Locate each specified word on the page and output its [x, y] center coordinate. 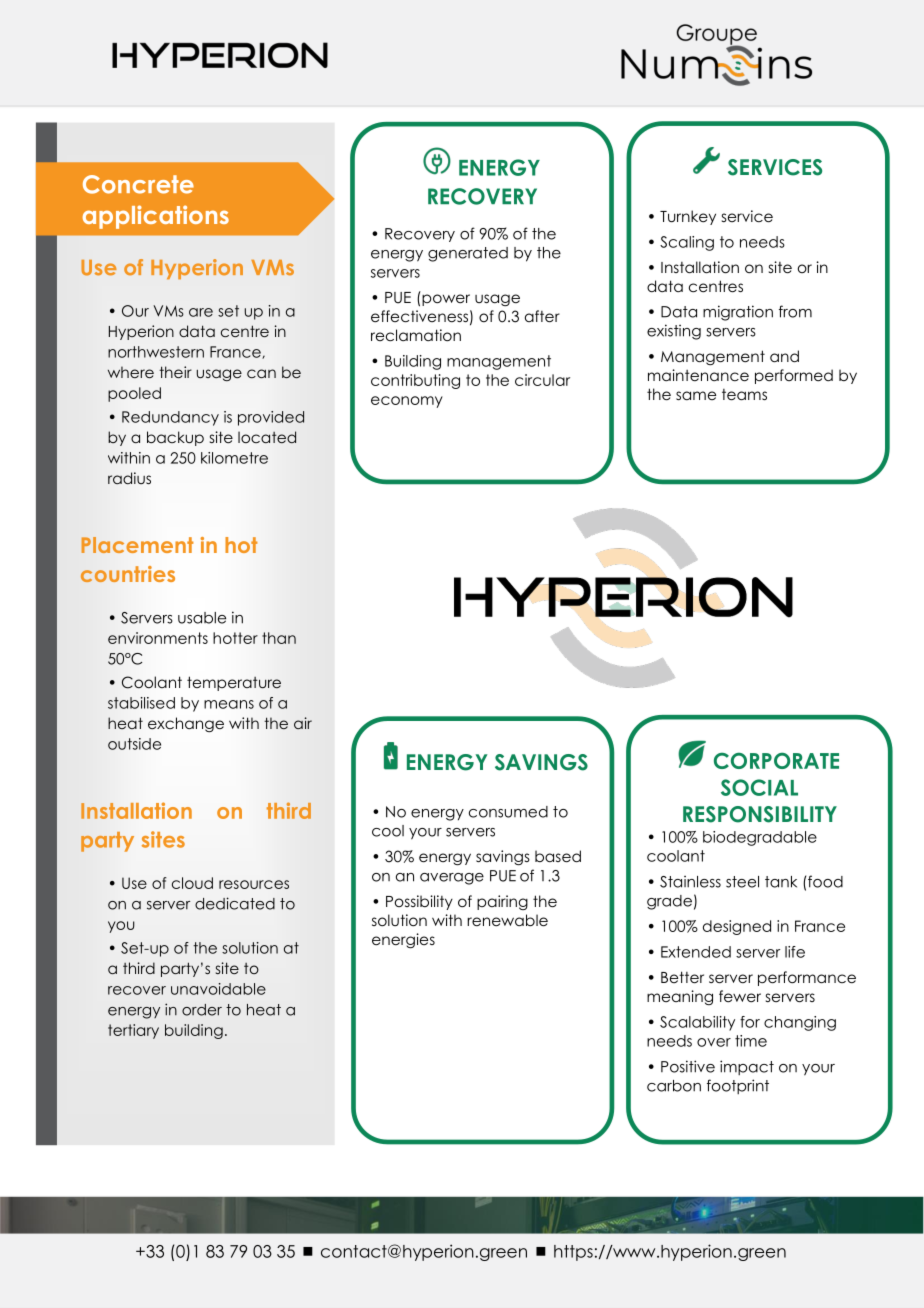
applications [156, 217]
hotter [235, 638]
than [279, 638]
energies [403, 941]
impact [747, 1067]
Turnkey [688, 217]
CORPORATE [776, 760]
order [202, 1010]
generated [468, 254]
